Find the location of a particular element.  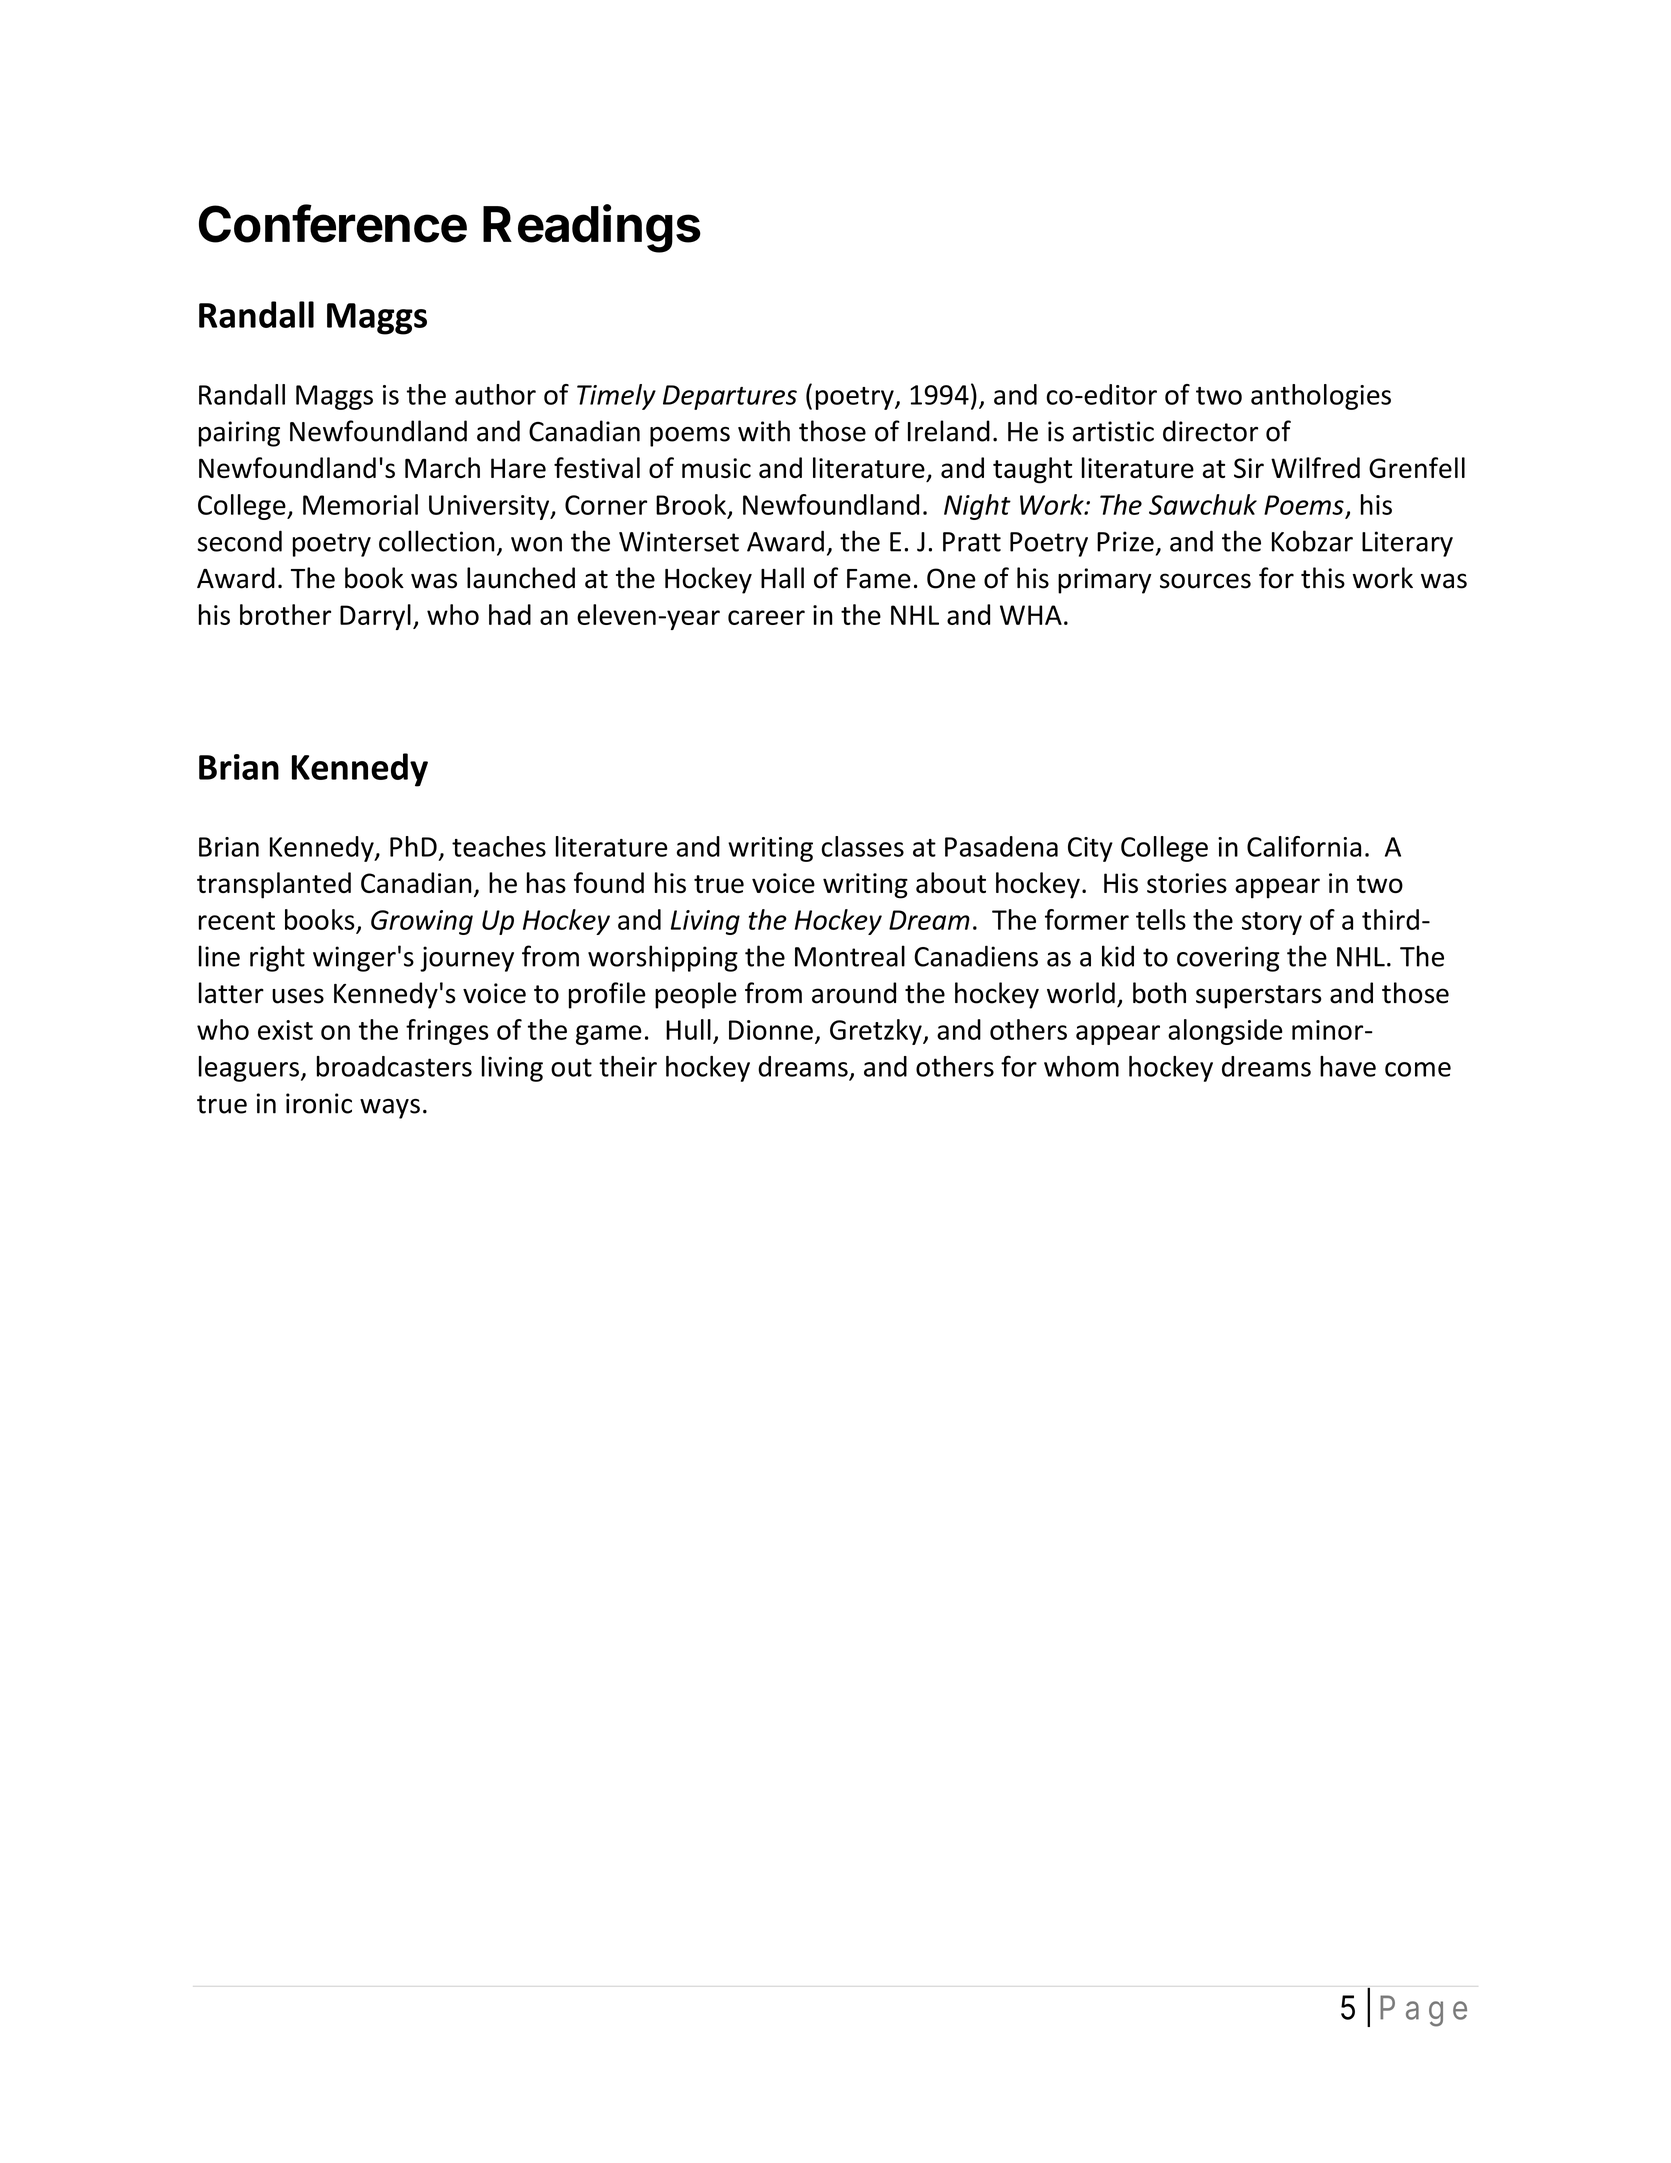

Gretzky is located at coordinates (877, 1032).
